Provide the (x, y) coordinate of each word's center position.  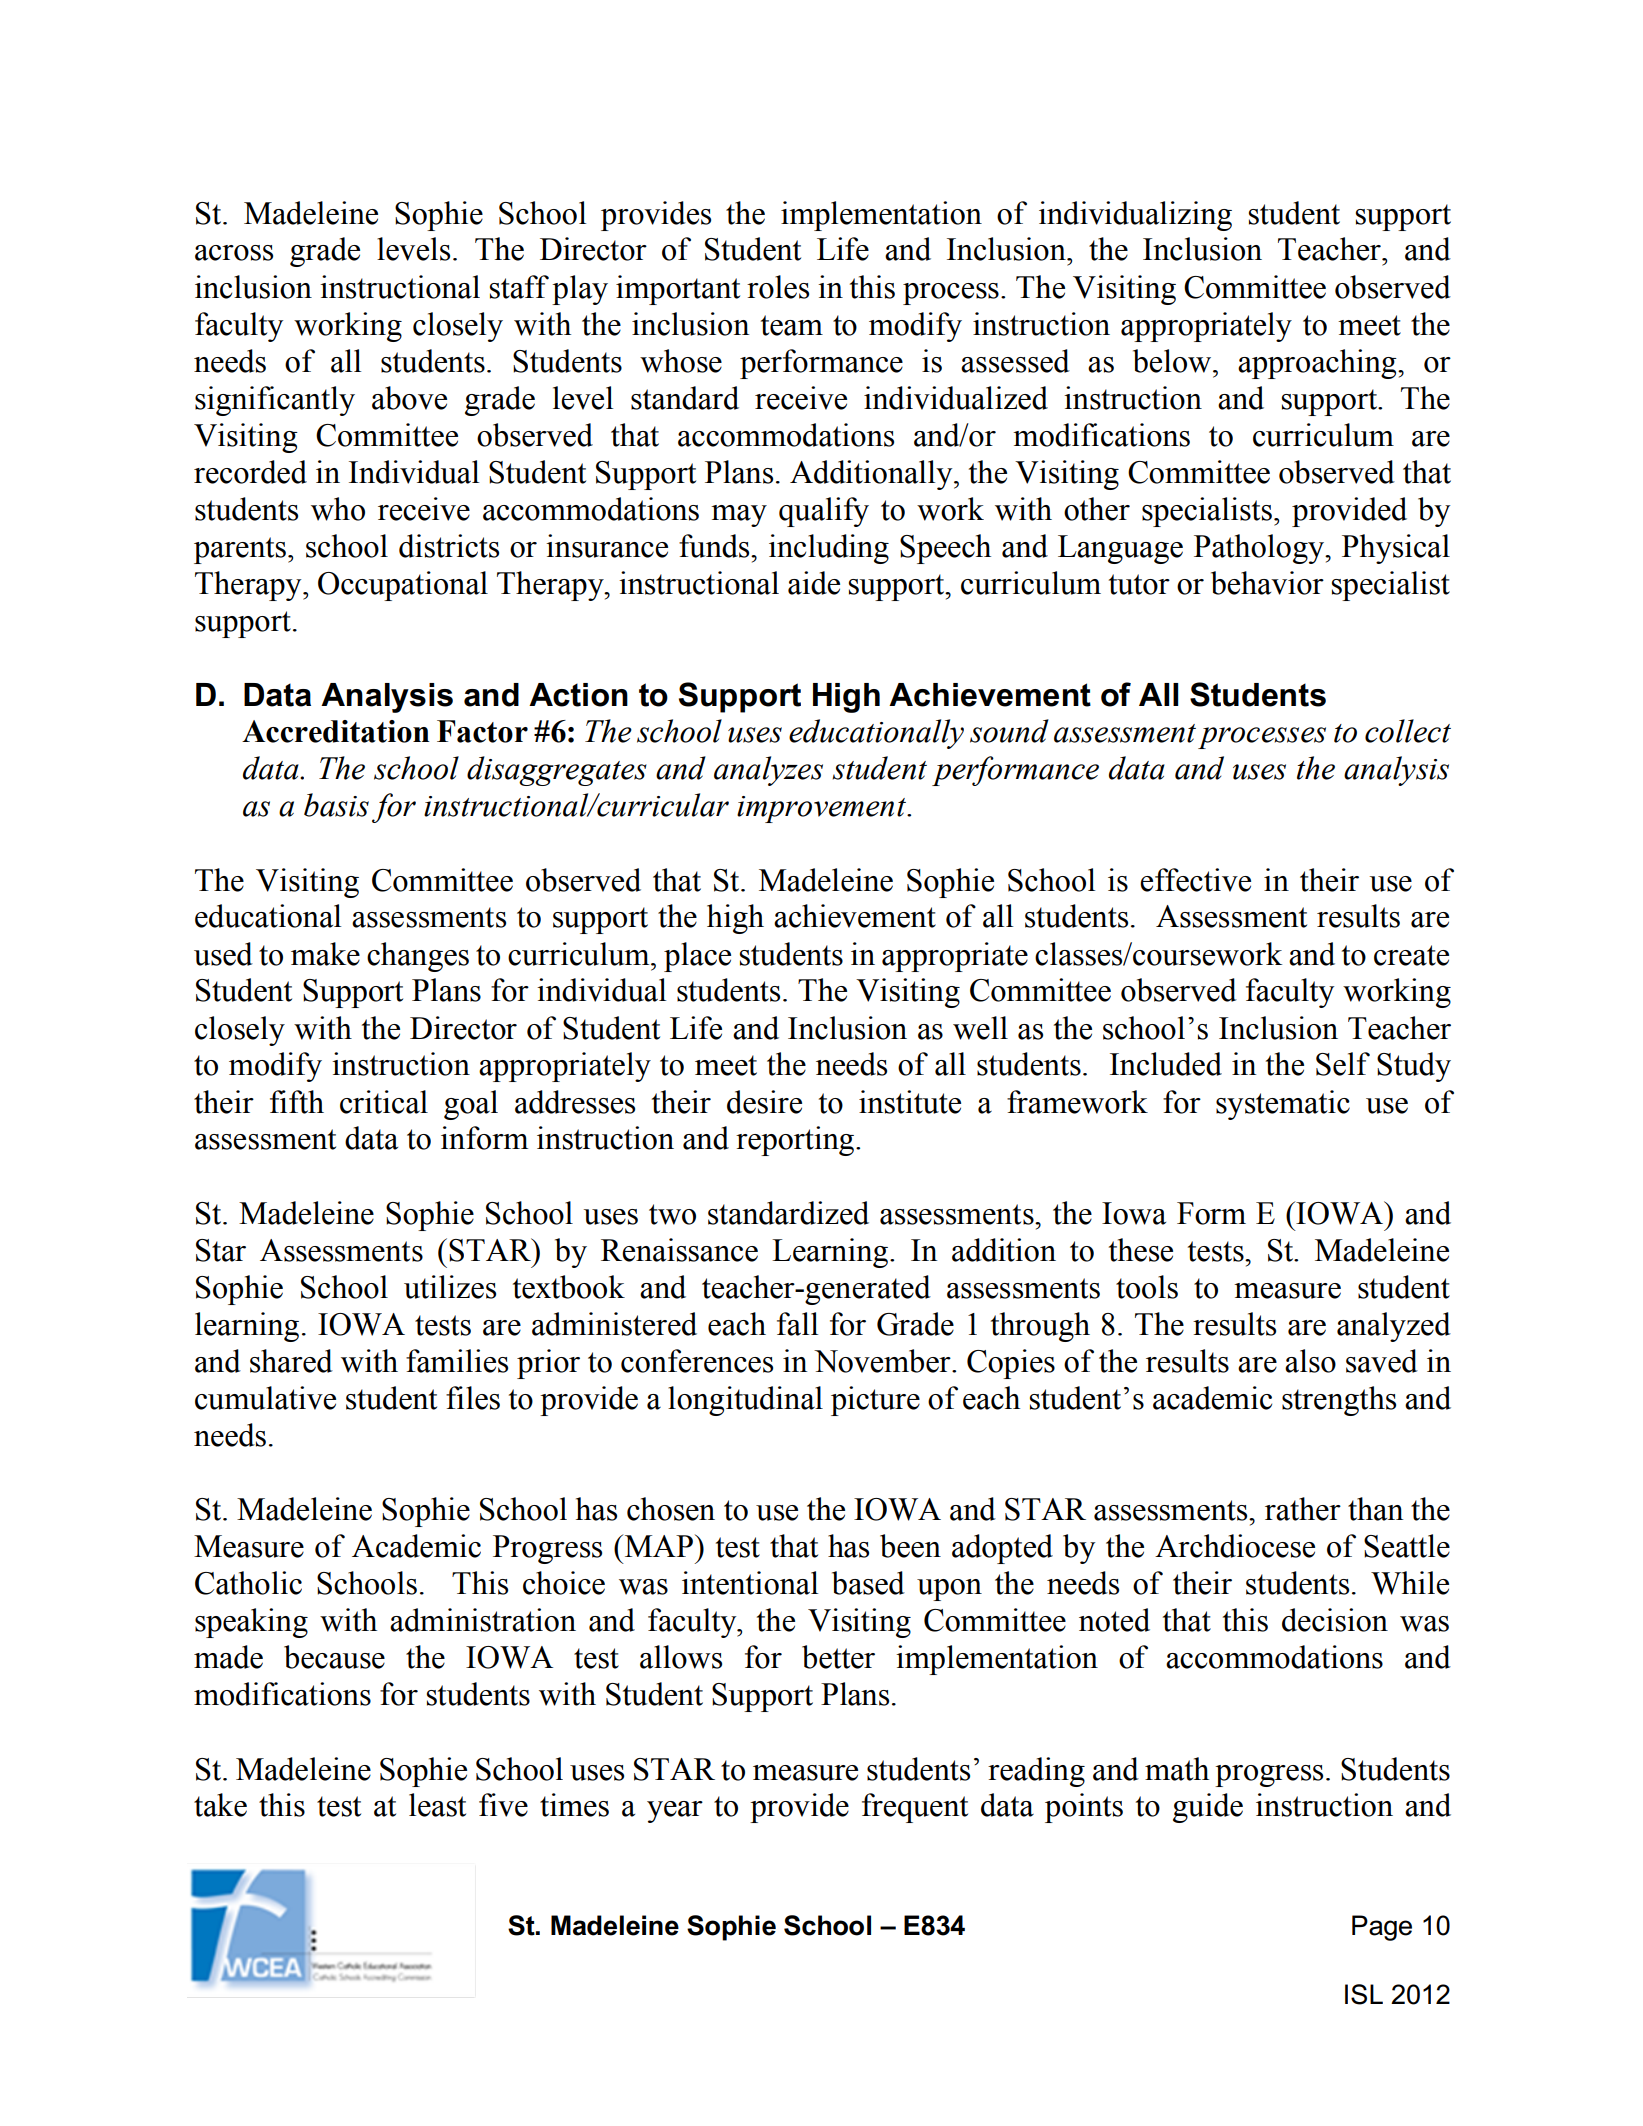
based (868, 1583)
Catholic (248, 1583)
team (792, 325)
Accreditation (336, 731)
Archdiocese (1235, 1546)
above (409, 398)
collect (1408, 731)
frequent (915, 1808)
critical (384, 1102)
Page (1382, 1928)
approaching (1318, 364)
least (437, 1805)
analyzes (768, 771)
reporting (795, 1141)
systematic (1283, 1105)
